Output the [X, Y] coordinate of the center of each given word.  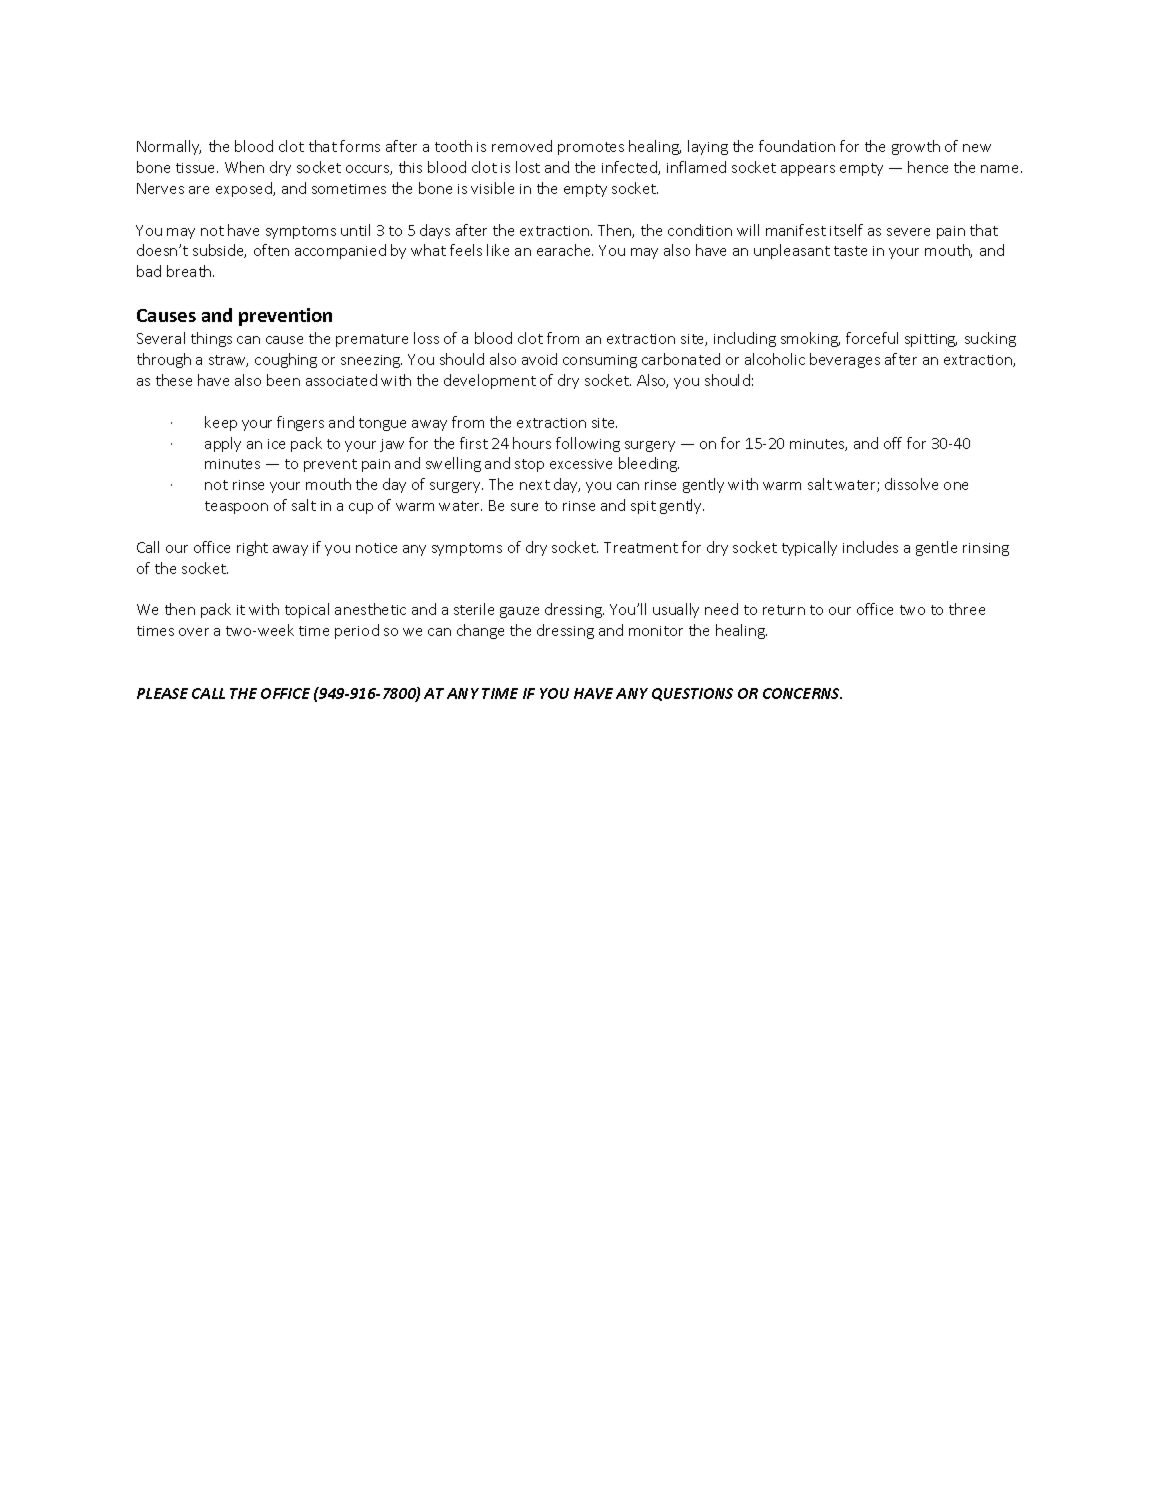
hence [928, 167]
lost [528, 167]
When [244, 167]
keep [221, 423]
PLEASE [162, 693]
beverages [845, 360]
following [588, 444]
